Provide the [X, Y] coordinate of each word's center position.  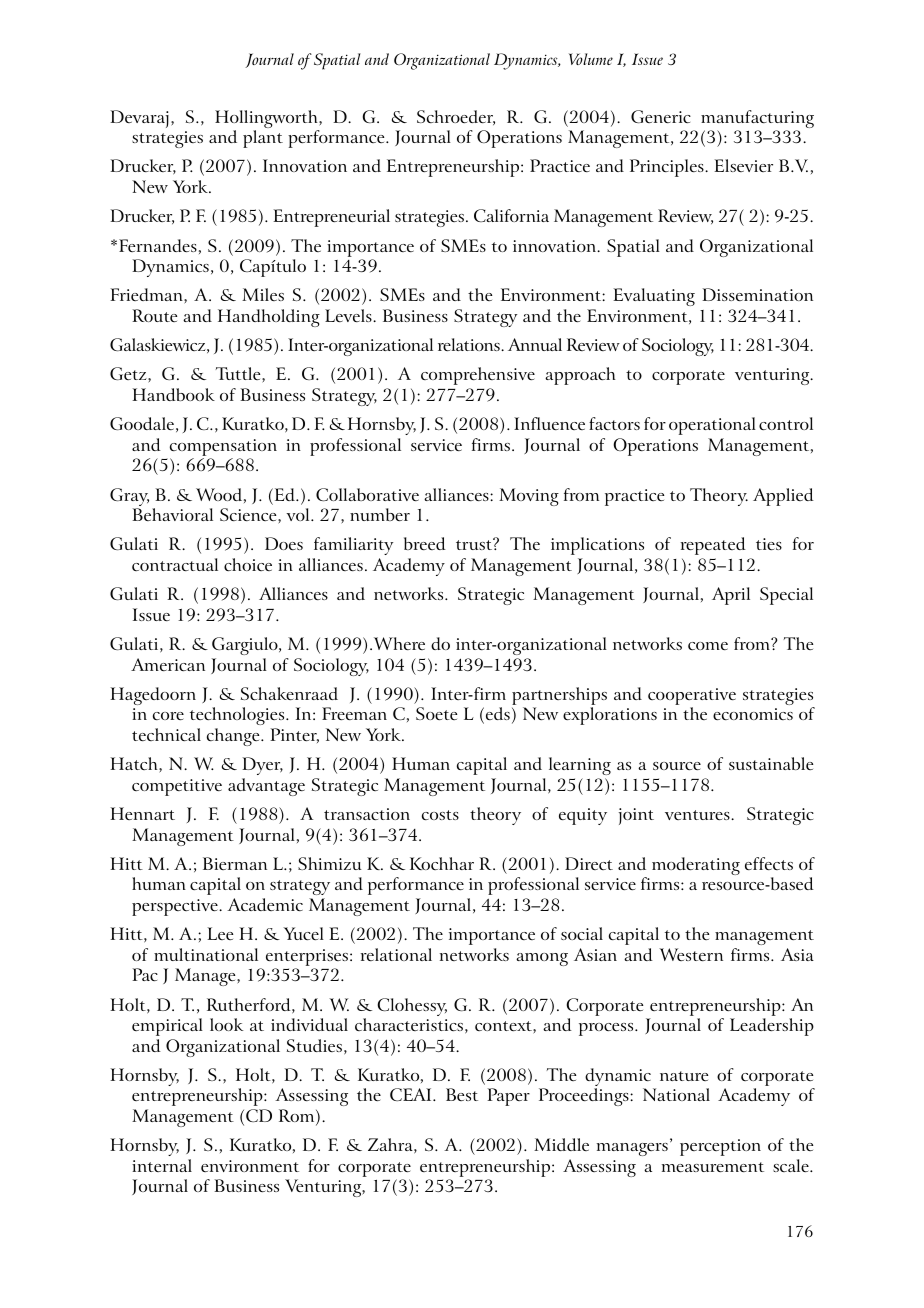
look [226, 1024]
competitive [177, 787]
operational [712, 426]
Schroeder [456, 117]
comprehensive [478, 376]
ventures [698, 815]
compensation [223, 449]
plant [263, 139]
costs [440, 815]
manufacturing [757, 120]
